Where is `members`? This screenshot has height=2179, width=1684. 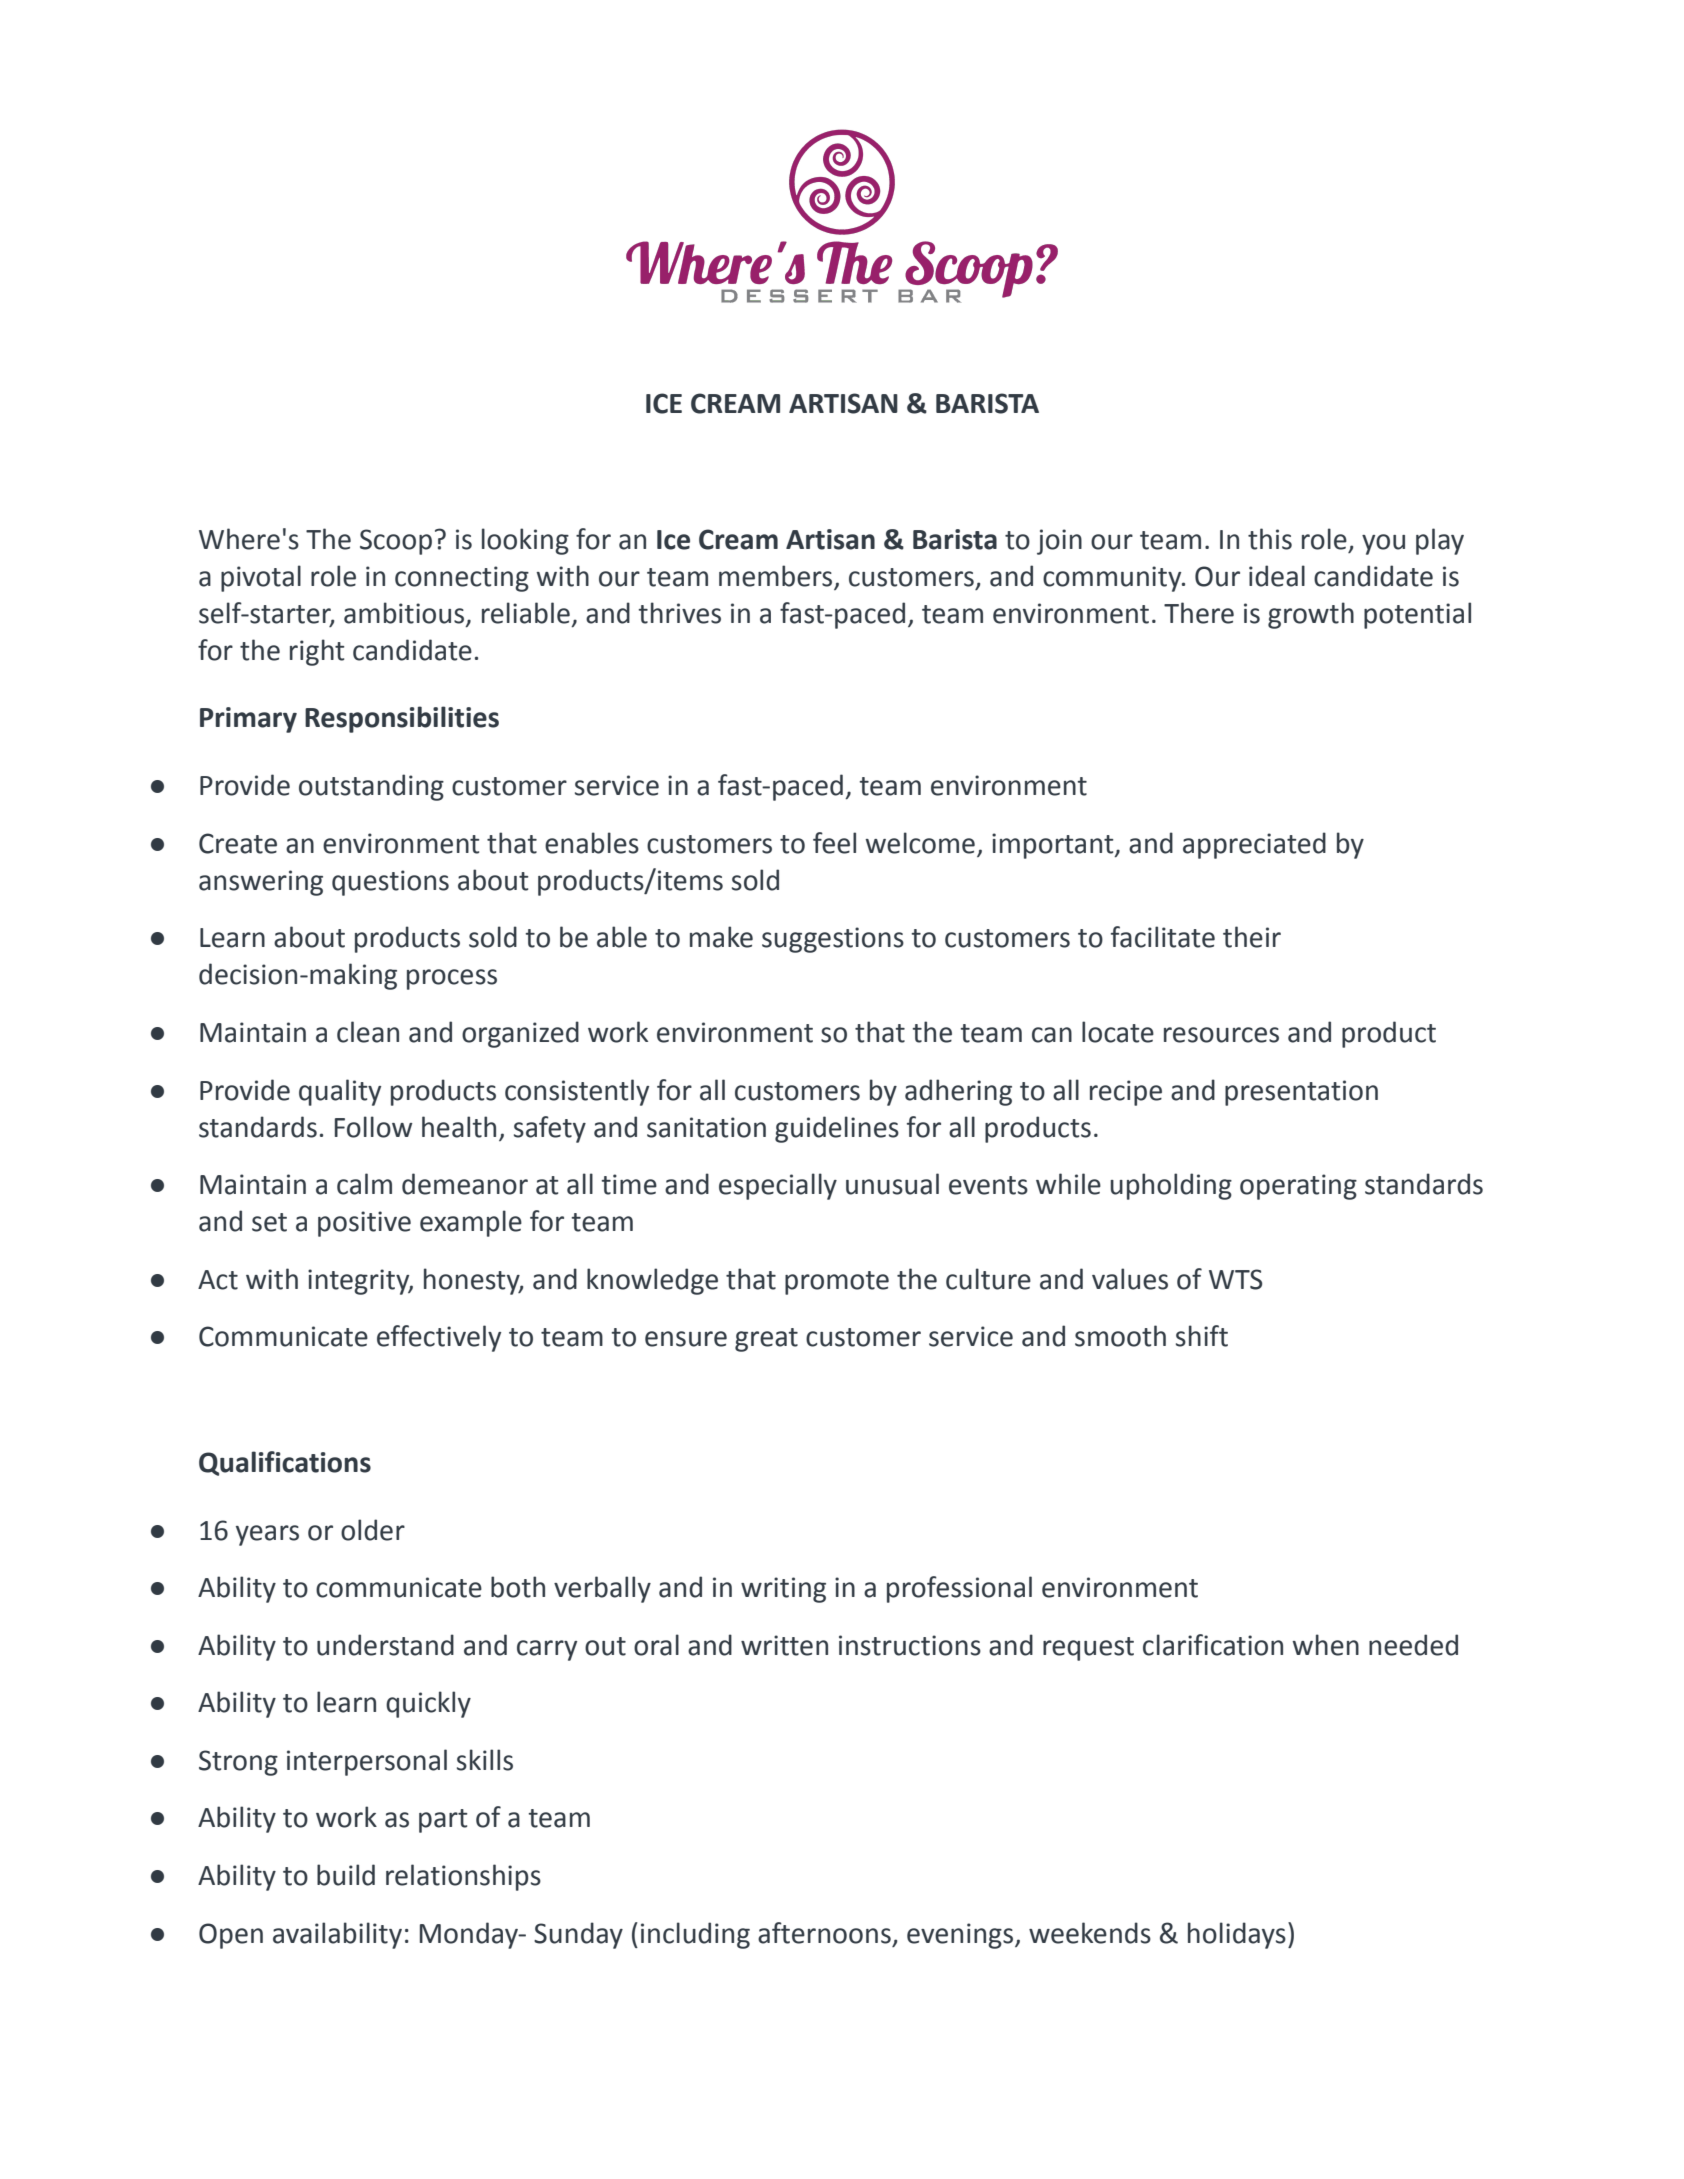
members is located at coordinates (775, 576).
